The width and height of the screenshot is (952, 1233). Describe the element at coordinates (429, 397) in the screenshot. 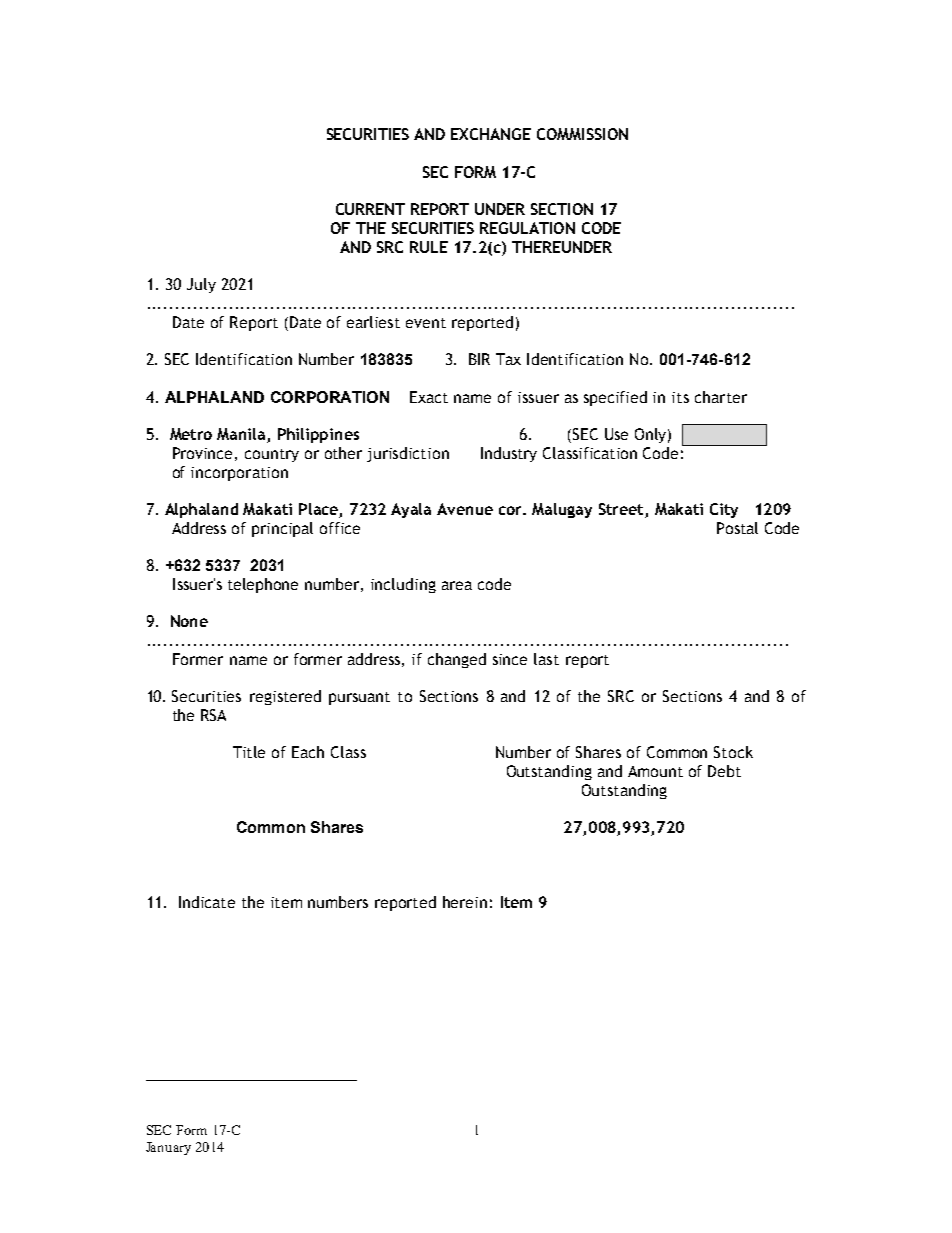

I see `Exact` at that location.
